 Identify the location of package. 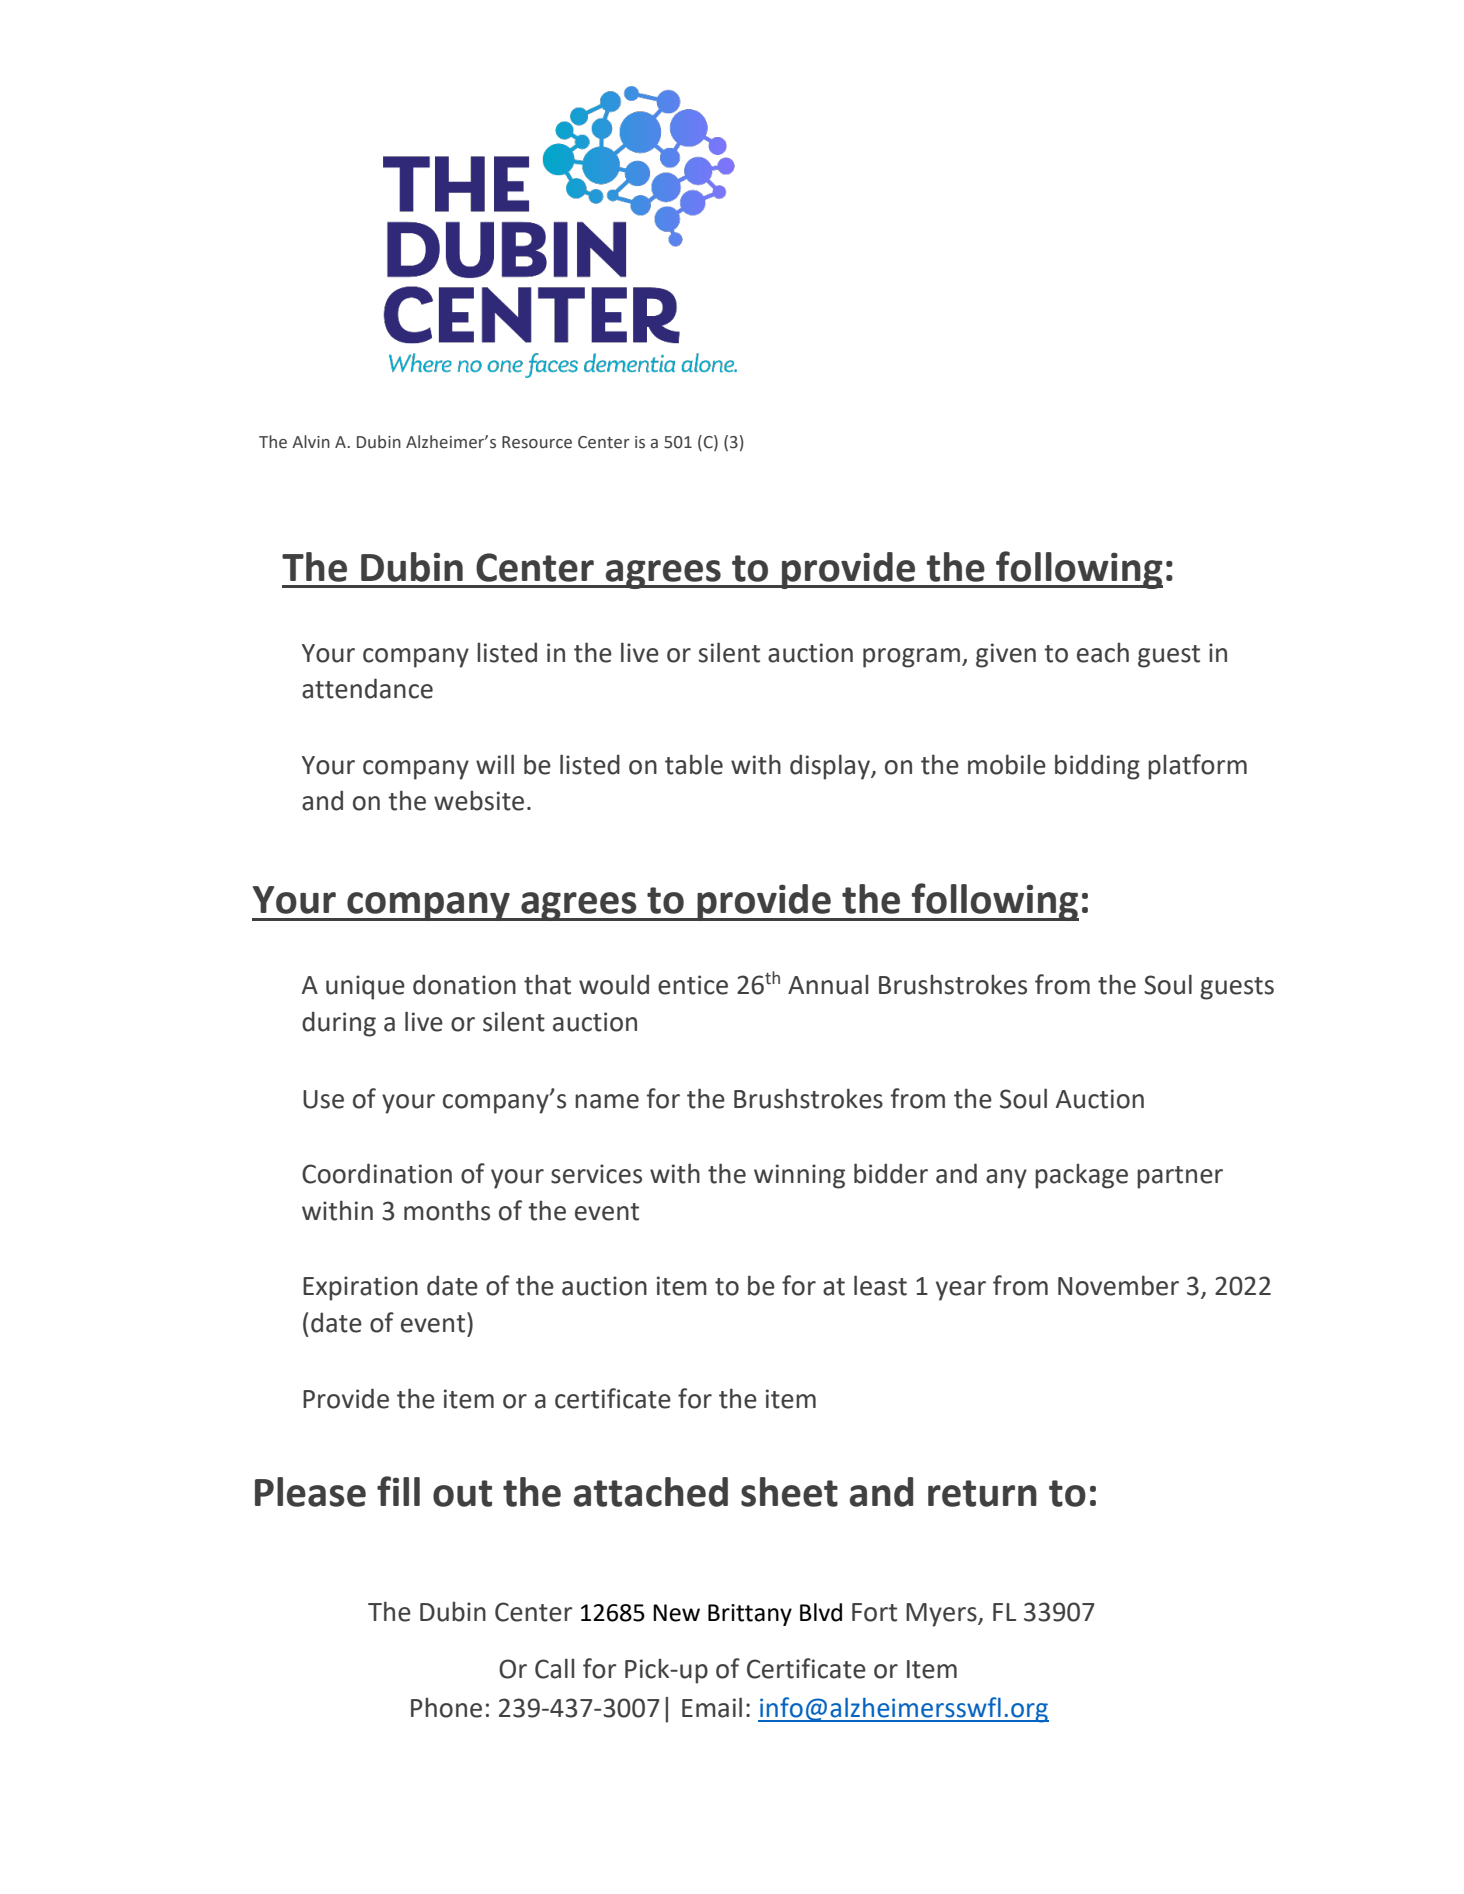
(1081, 1176).
